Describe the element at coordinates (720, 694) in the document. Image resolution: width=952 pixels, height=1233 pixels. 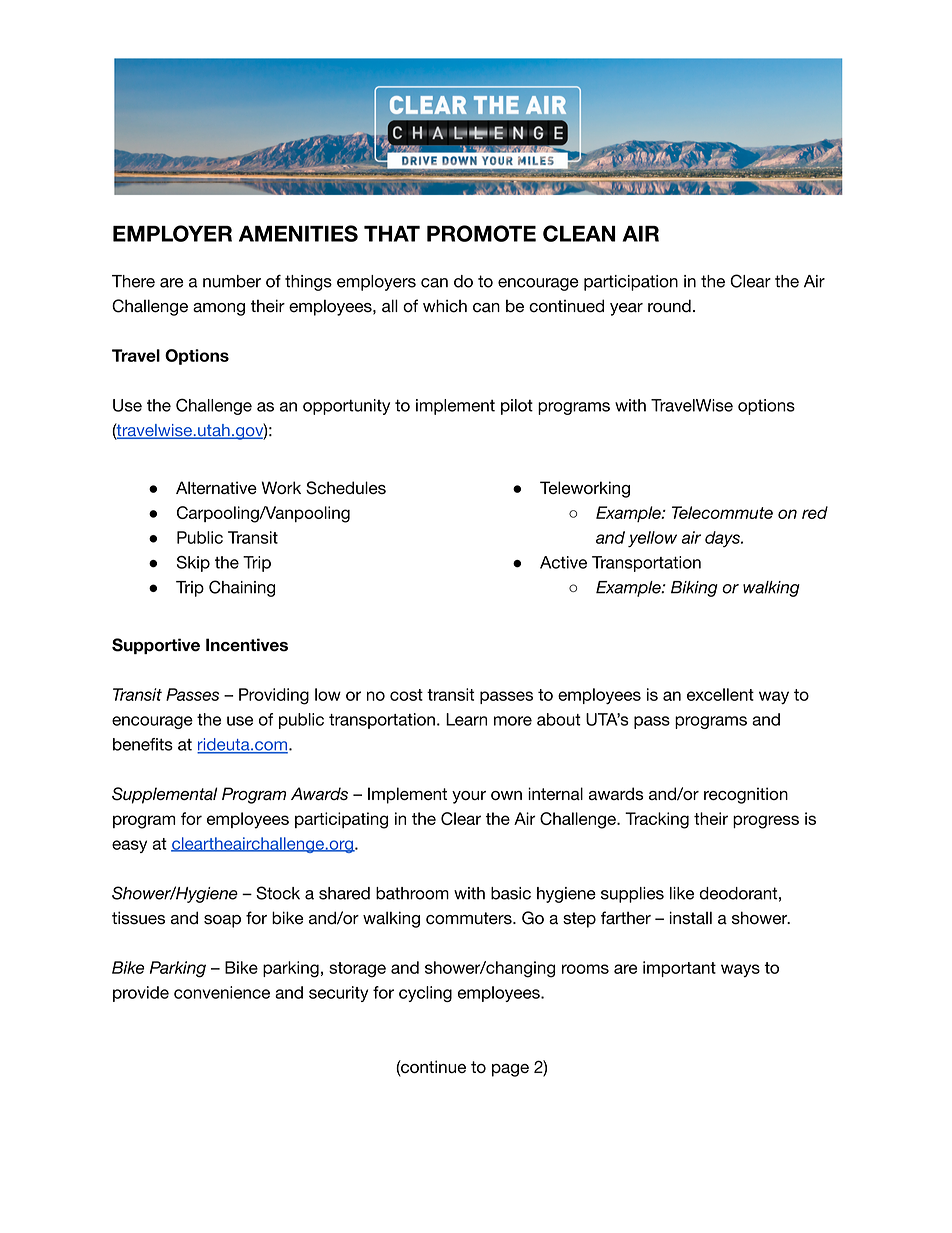
I see `excellent` at that location.
